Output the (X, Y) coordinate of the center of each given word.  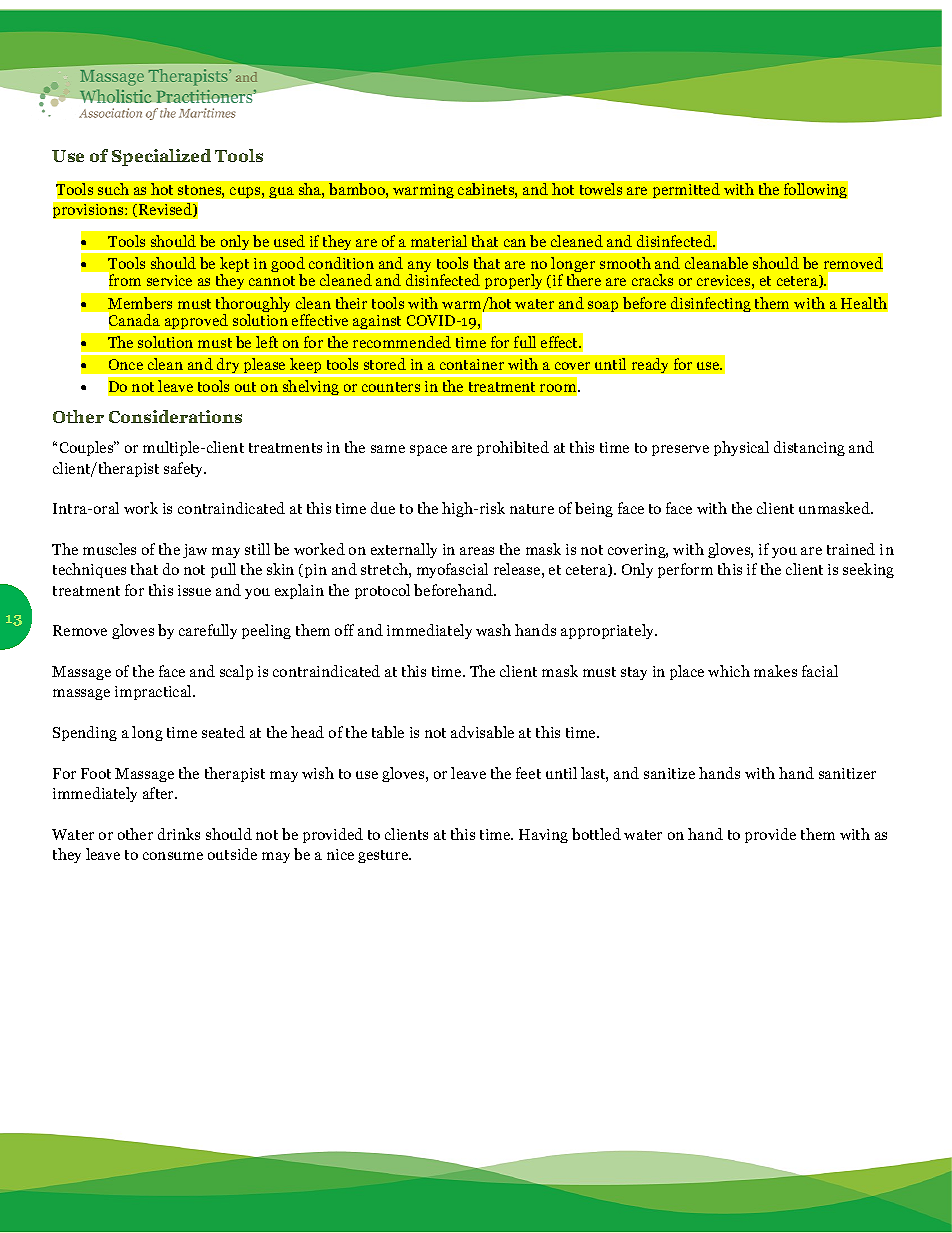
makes (775, 671)
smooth (625, 263)
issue (194, 590)
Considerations (175, 416)
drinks (179, 834)
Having (543, 836)
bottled (596, 834)
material (439, 241)
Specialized (161, 157)
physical (741, 448)
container (472, 364)
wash (493, 630)
